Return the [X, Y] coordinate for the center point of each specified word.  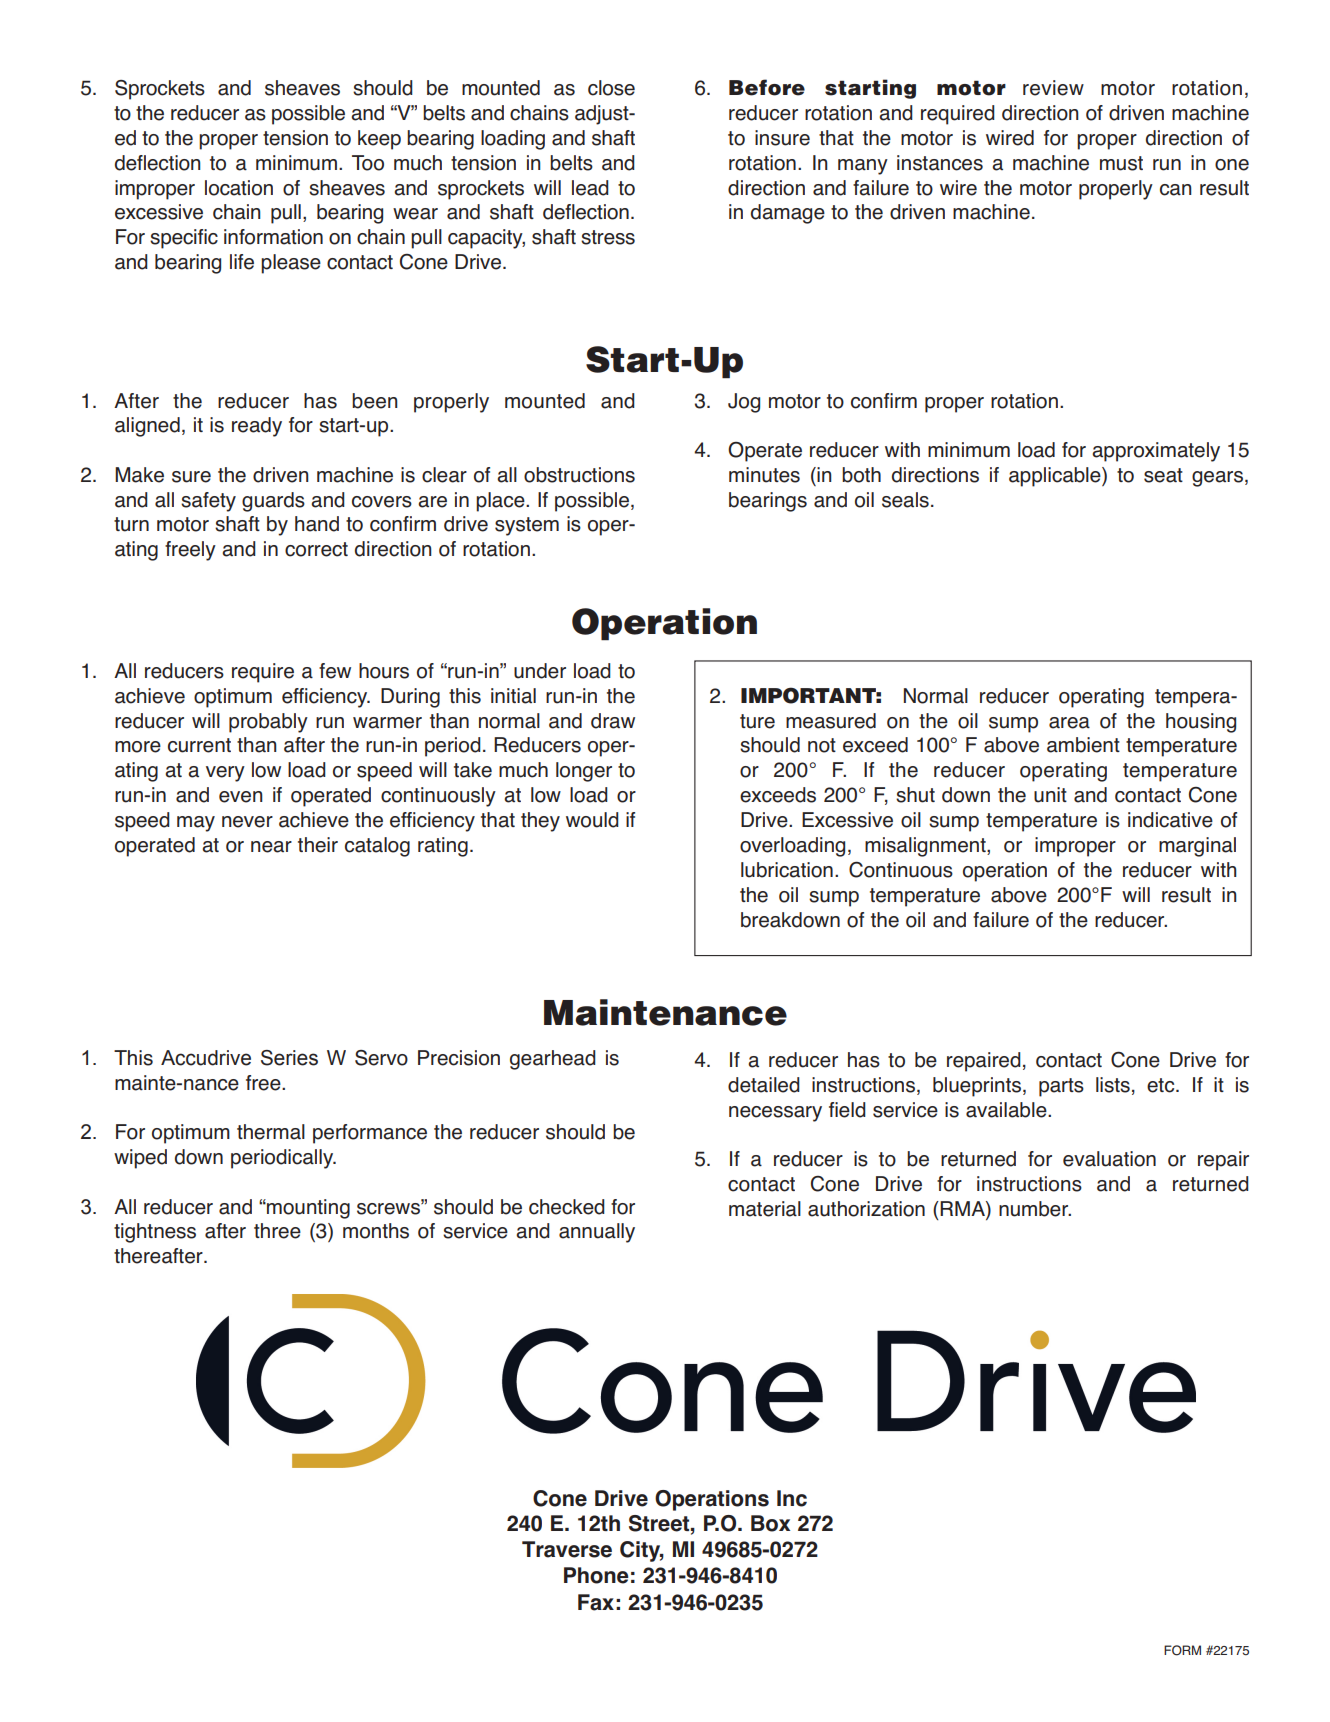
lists [1113, 1085]
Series [289, 1058]
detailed [764, 1085]
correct [316, 549]
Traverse [567, 1549]
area [1069, 723]
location [239, 188]
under [540, 671]
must [1121, 163]
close [611, 88]
